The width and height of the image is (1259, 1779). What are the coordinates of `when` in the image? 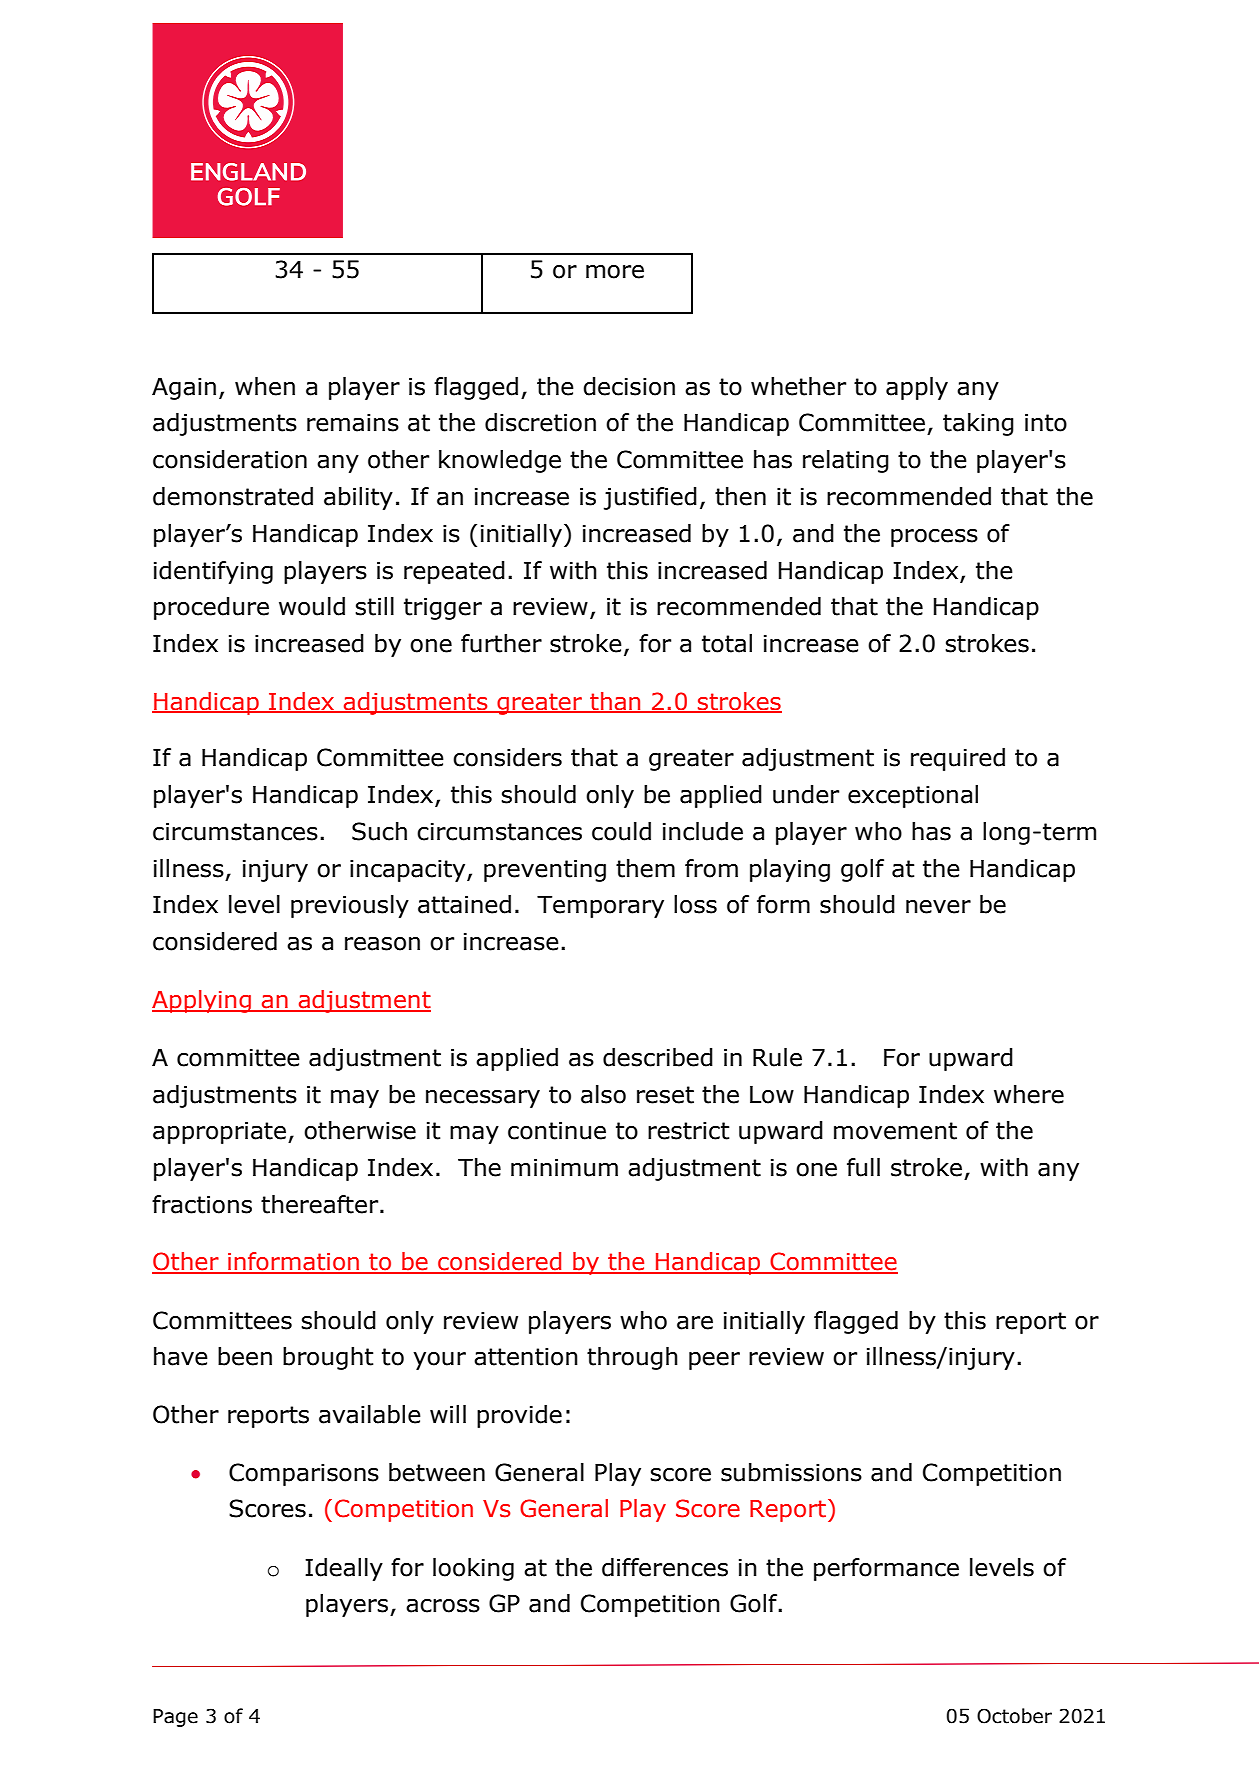 It's located at (265, 386).
